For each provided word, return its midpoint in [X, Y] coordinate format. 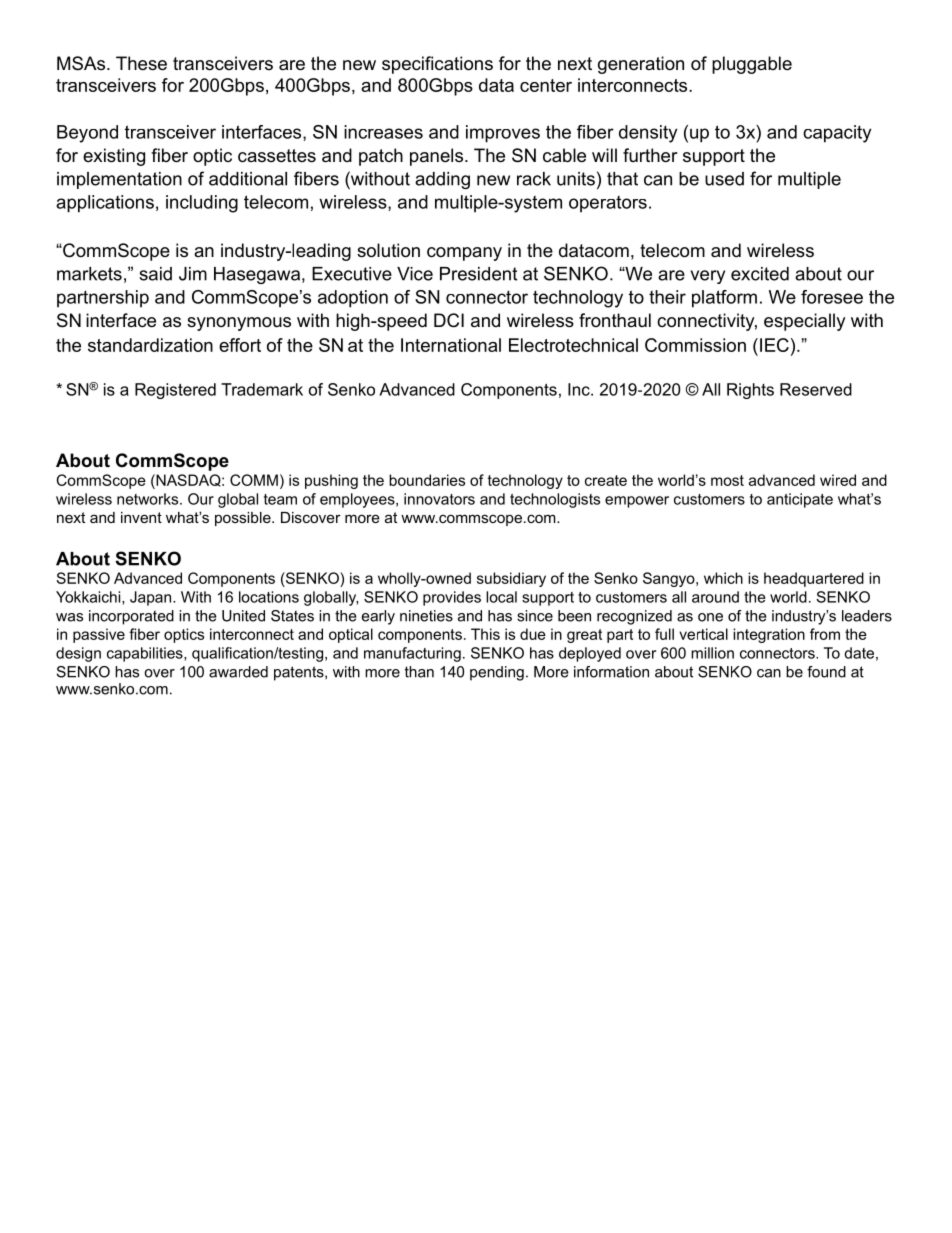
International [451, 345]
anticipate [800, 500]
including [202, 204]
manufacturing [412, 654]
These [141, 63]
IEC [774, 345]
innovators [439, 499]
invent [141, 517]
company [464, 254]
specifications [437, 65]
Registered [175, 391]
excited [760, 274]
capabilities [146, 654]
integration [769, 635]
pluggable [752, 65]
